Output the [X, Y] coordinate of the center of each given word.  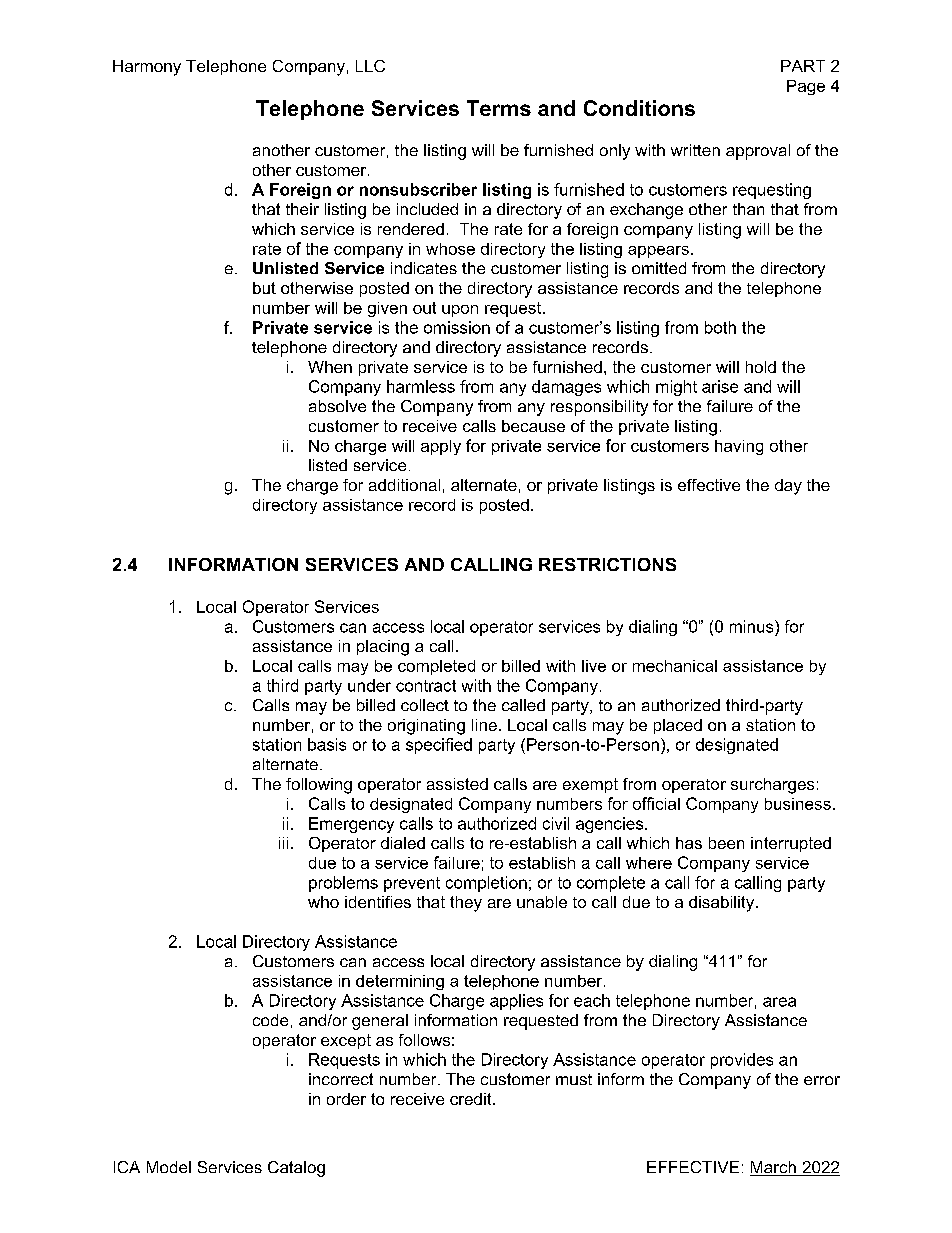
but [264, 288]
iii [283, 843]
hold [761, 367]
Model [169, 1167]
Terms [499, 108]
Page [806, 87]
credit [472, 1099]
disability [721, 904]
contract [426, 686]
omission [457, 327]
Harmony [147, 68]
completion [486, 884]
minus [753, 626]
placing [383, 648]
